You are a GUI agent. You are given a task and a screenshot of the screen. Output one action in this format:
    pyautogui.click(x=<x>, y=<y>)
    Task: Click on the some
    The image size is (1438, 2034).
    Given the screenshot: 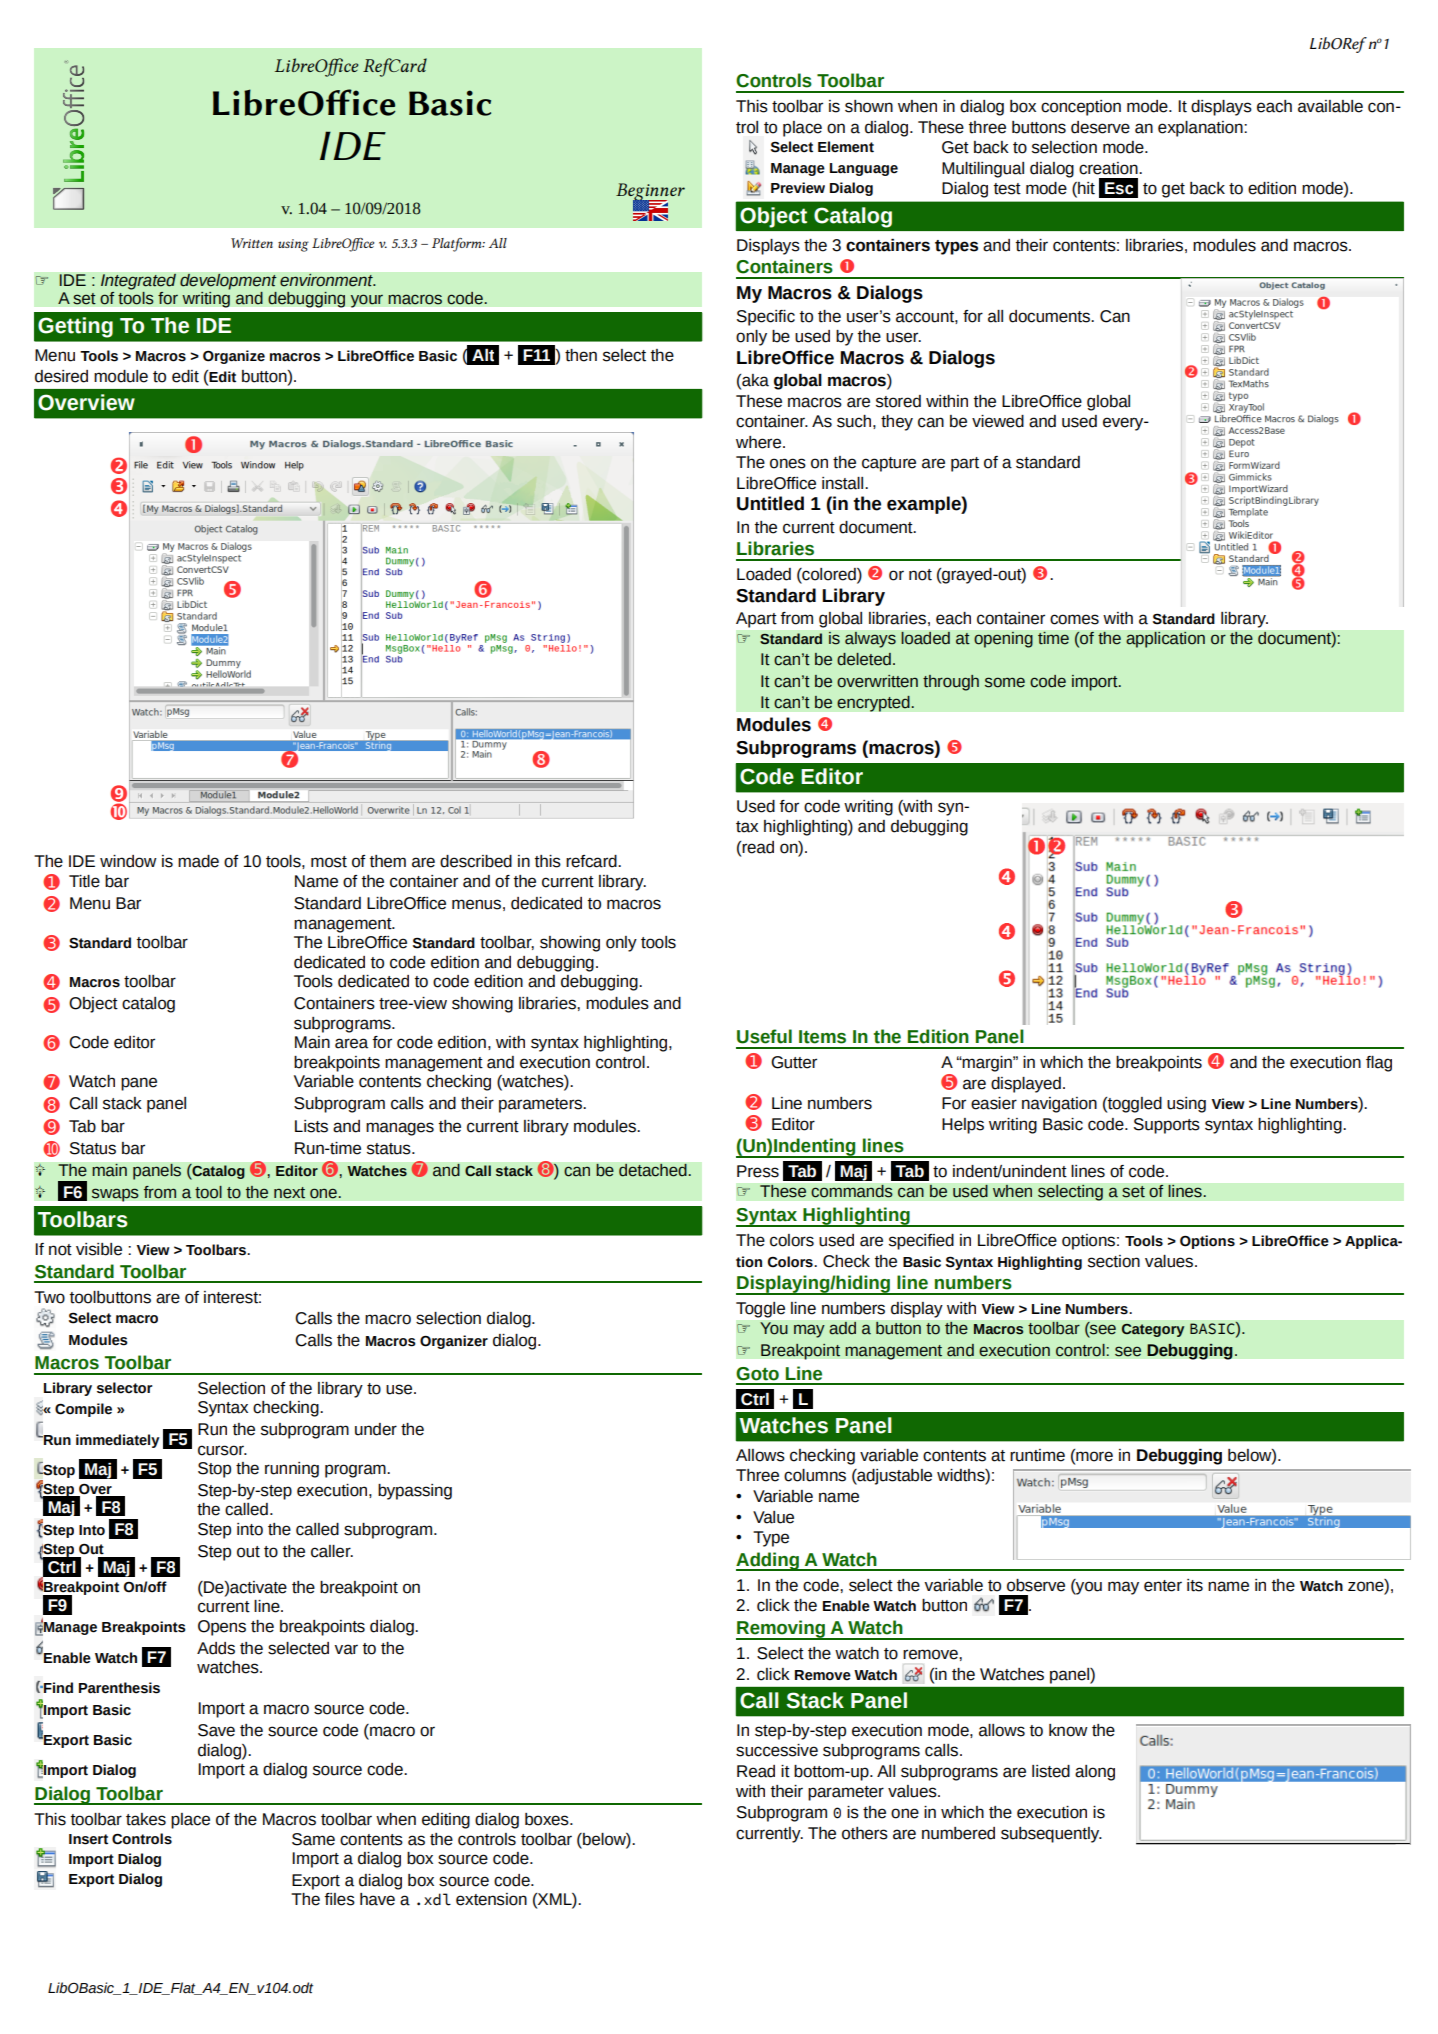 What is the action you would take?
    pyautogui.click(x=1005, y=682)
